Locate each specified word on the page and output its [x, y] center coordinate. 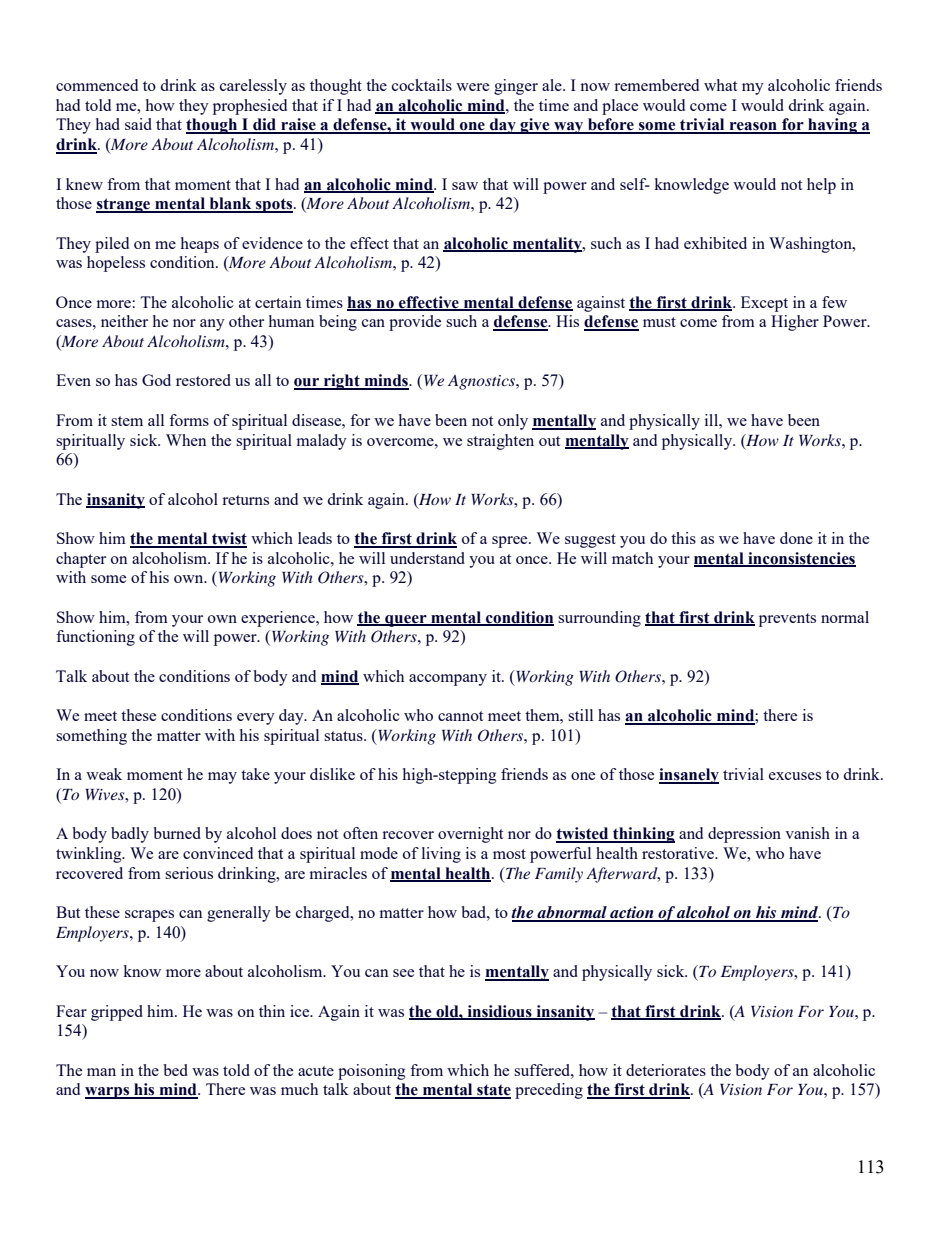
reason [753, 127]
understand [427, 558]
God [156, 380]
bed [175, 1070]
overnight [470, 835]
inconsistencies [801, 559]
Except [764, 304]
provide [415, 323]
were [472, 87]
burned [177, 833]
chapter [81, 560]
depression [744, 835]
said [138, 124]
